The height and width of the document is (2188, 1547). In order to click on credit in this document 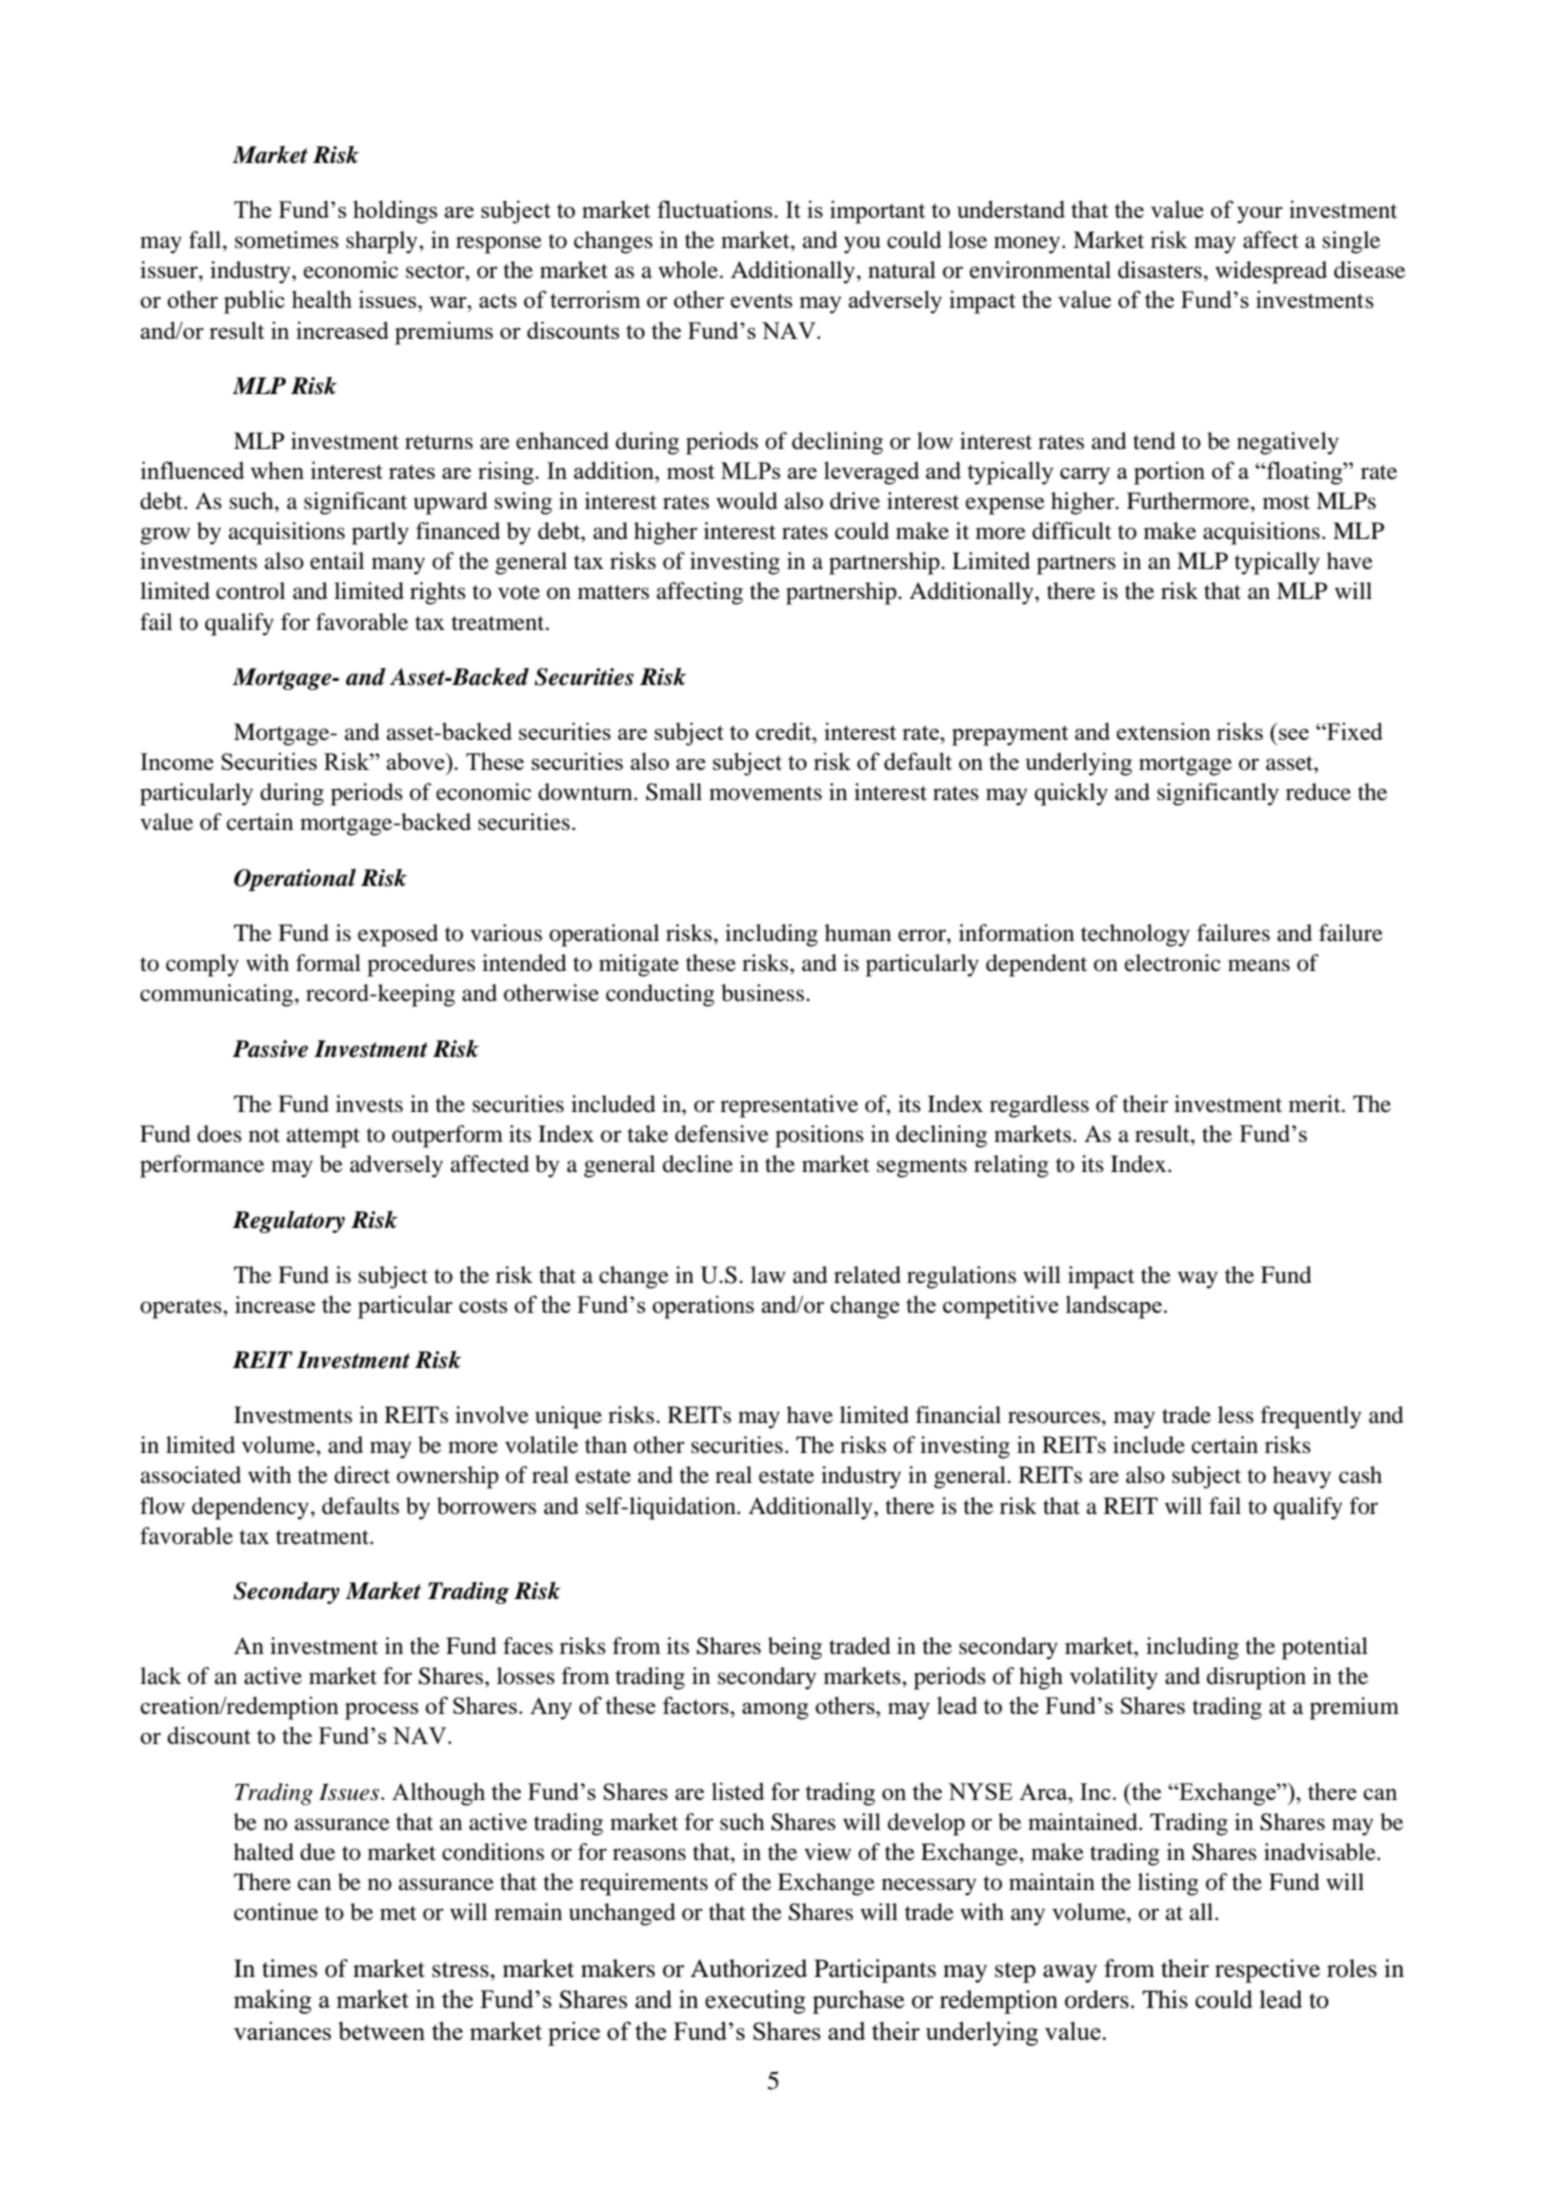, I will do `click(785, 731)`.
